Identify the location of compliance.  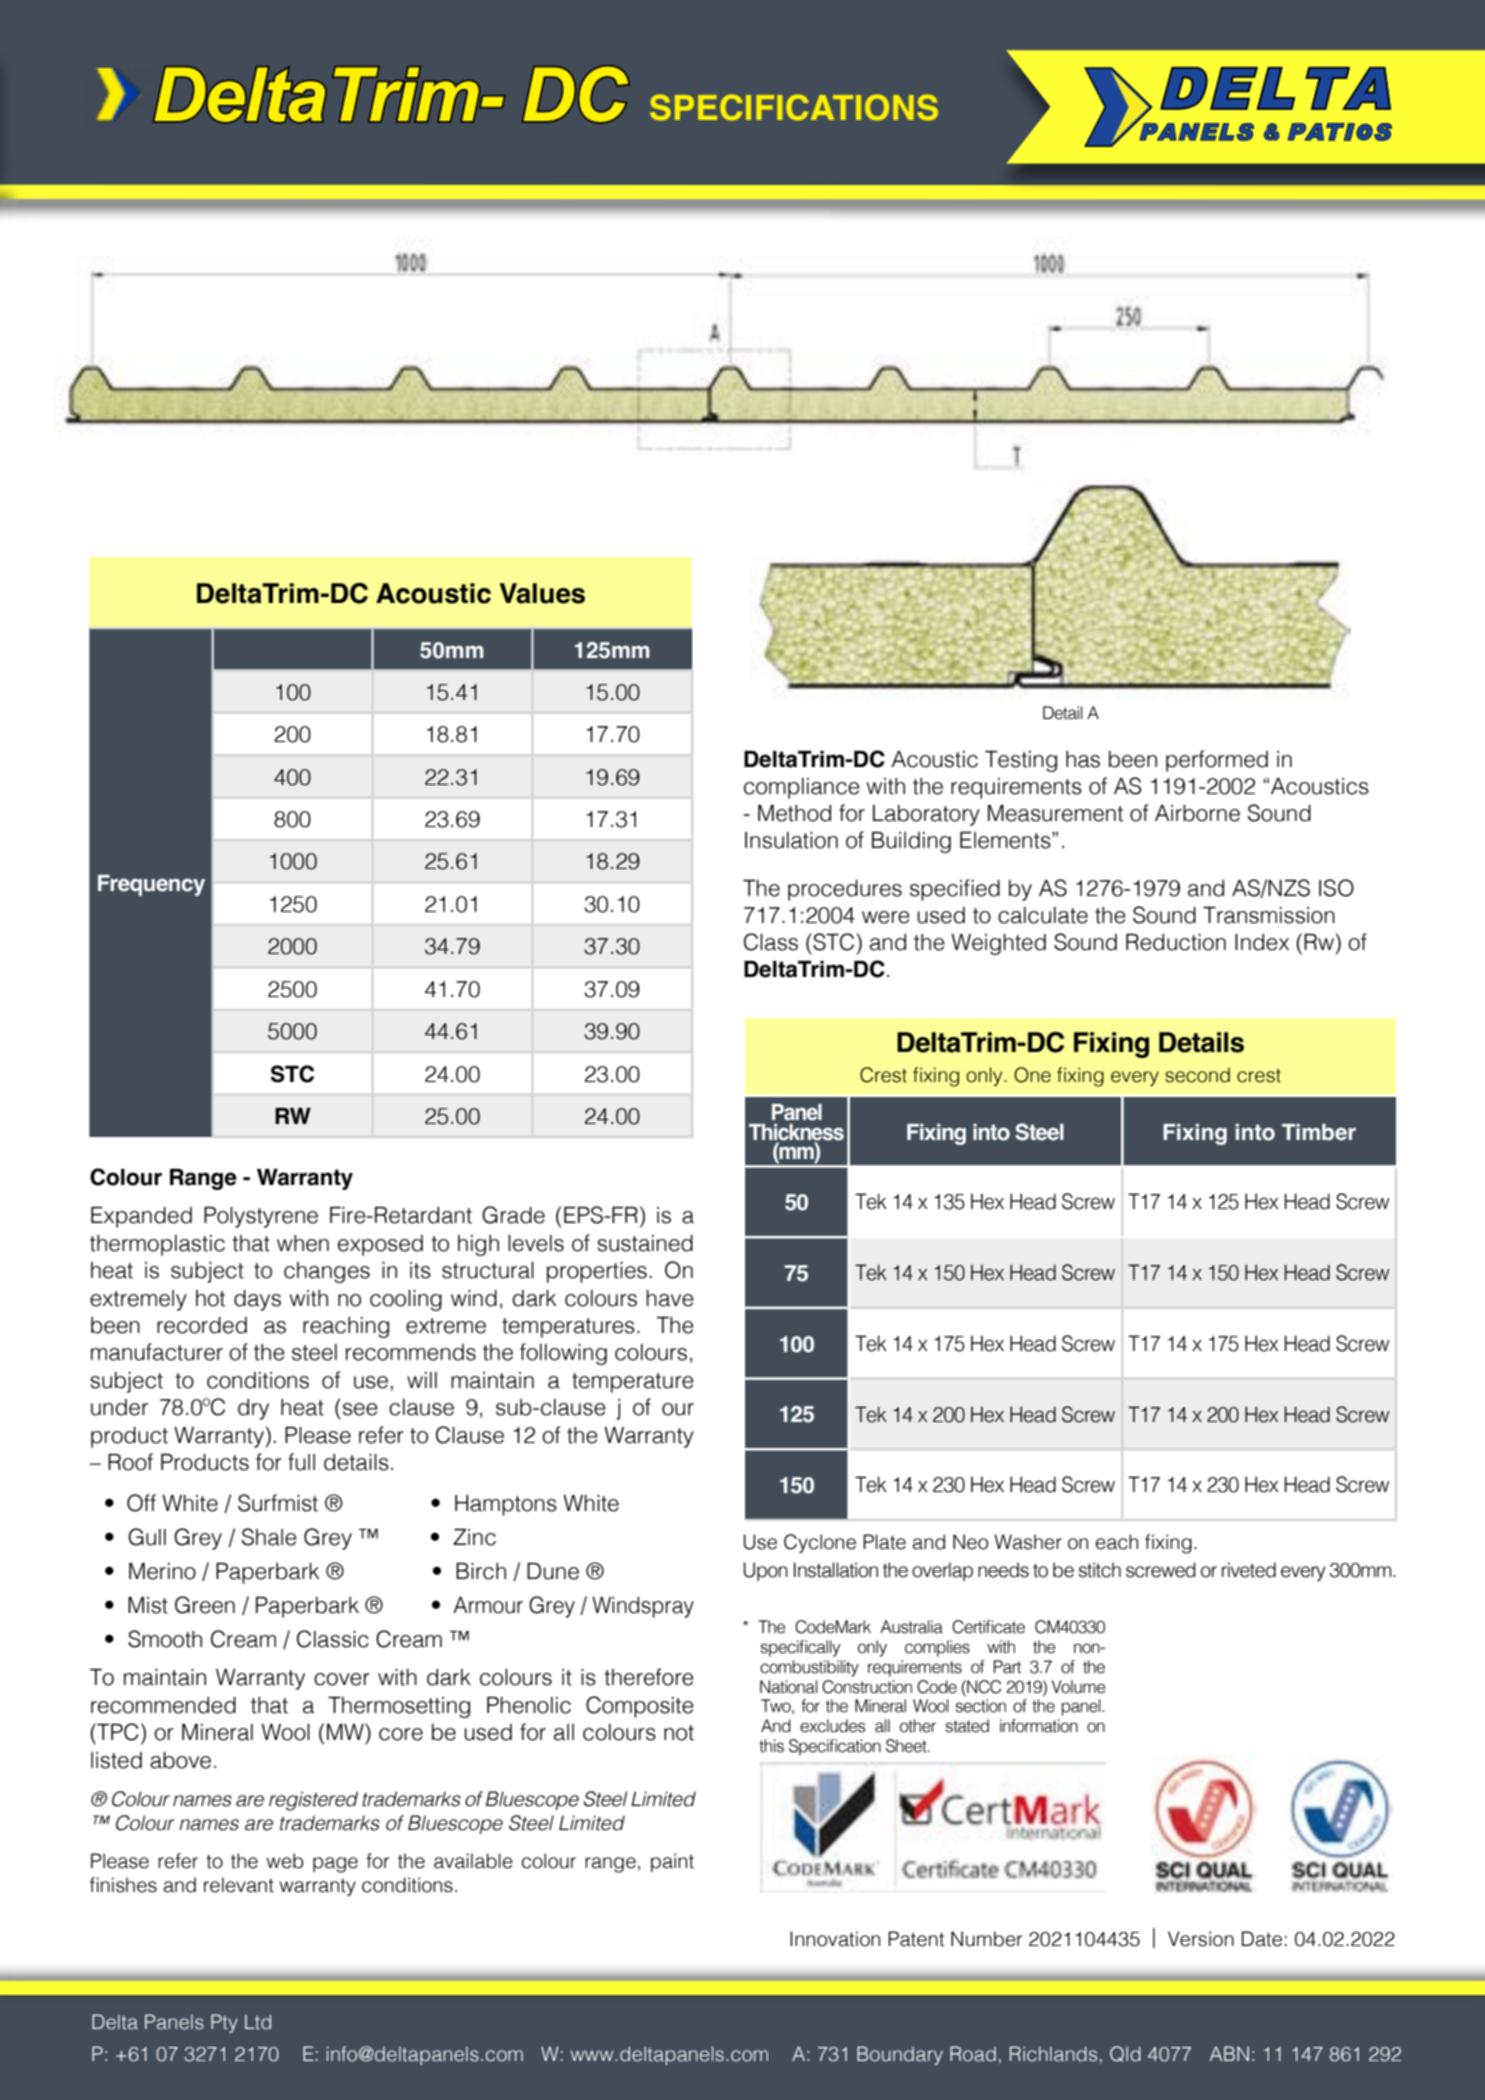
(802, 788).
